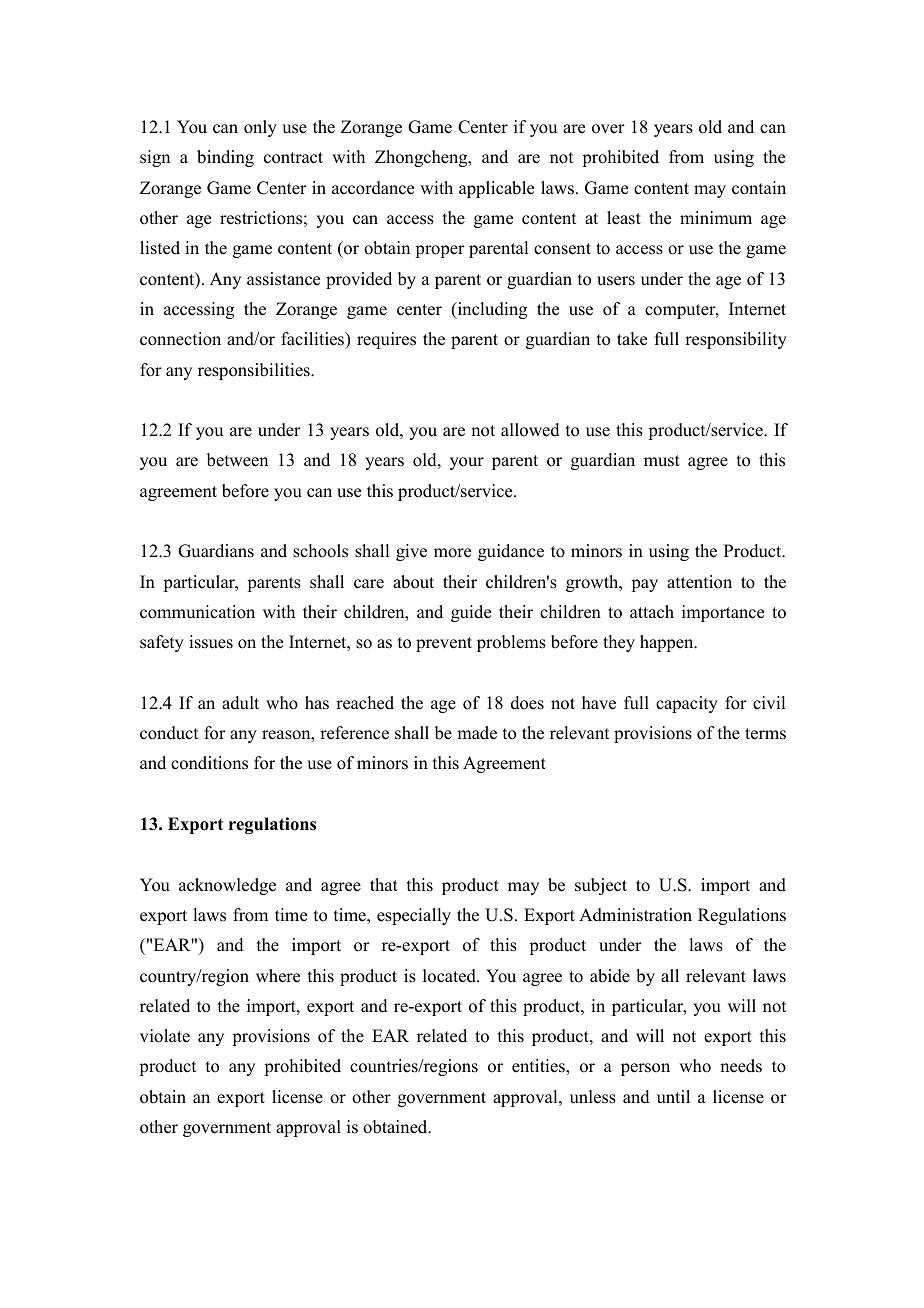 This screenshot has width=924, height=1308. I want to click on made, so click(477, 733).
